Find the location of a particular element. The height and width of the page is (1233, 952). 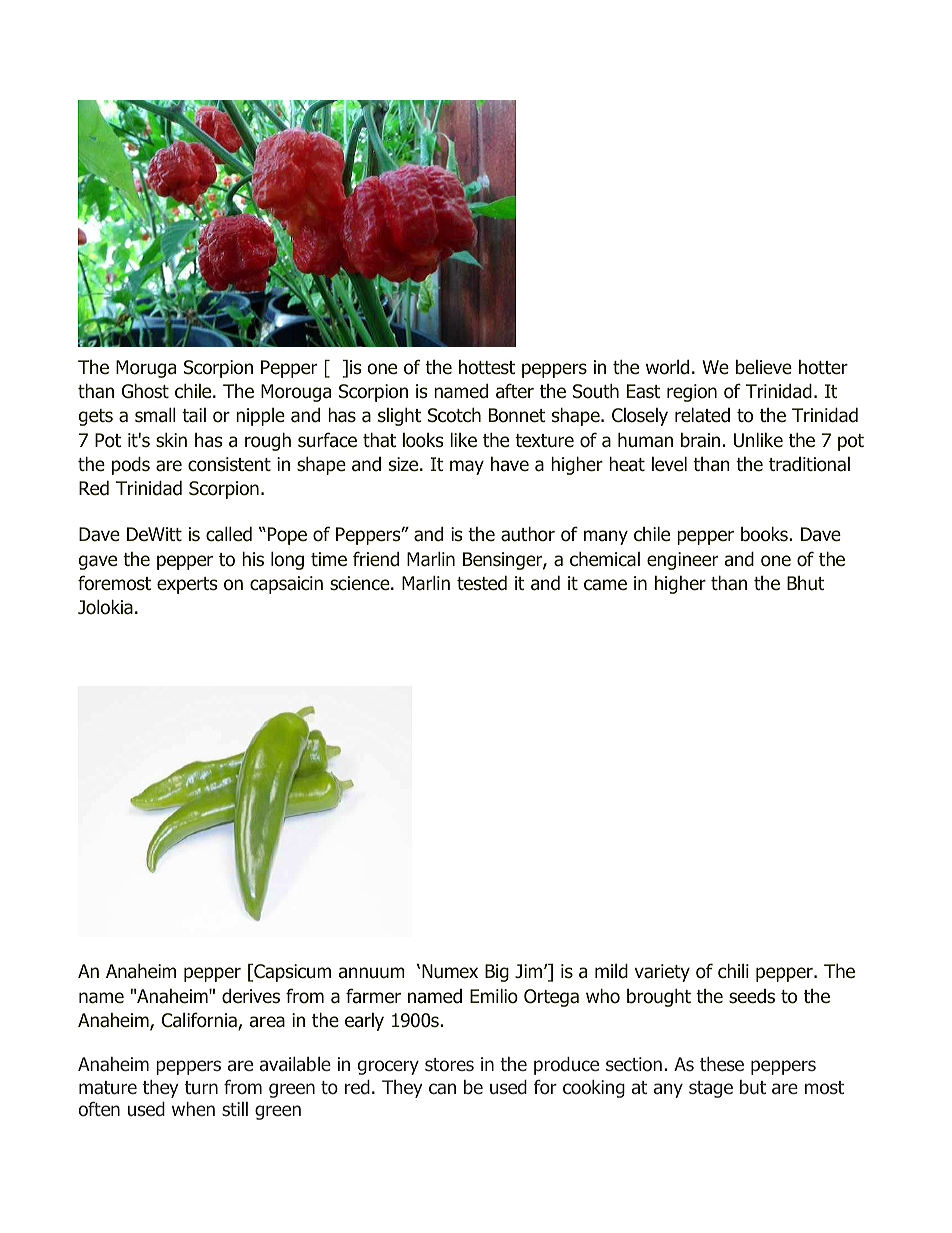

tested is located at coordinates (482, 583).
